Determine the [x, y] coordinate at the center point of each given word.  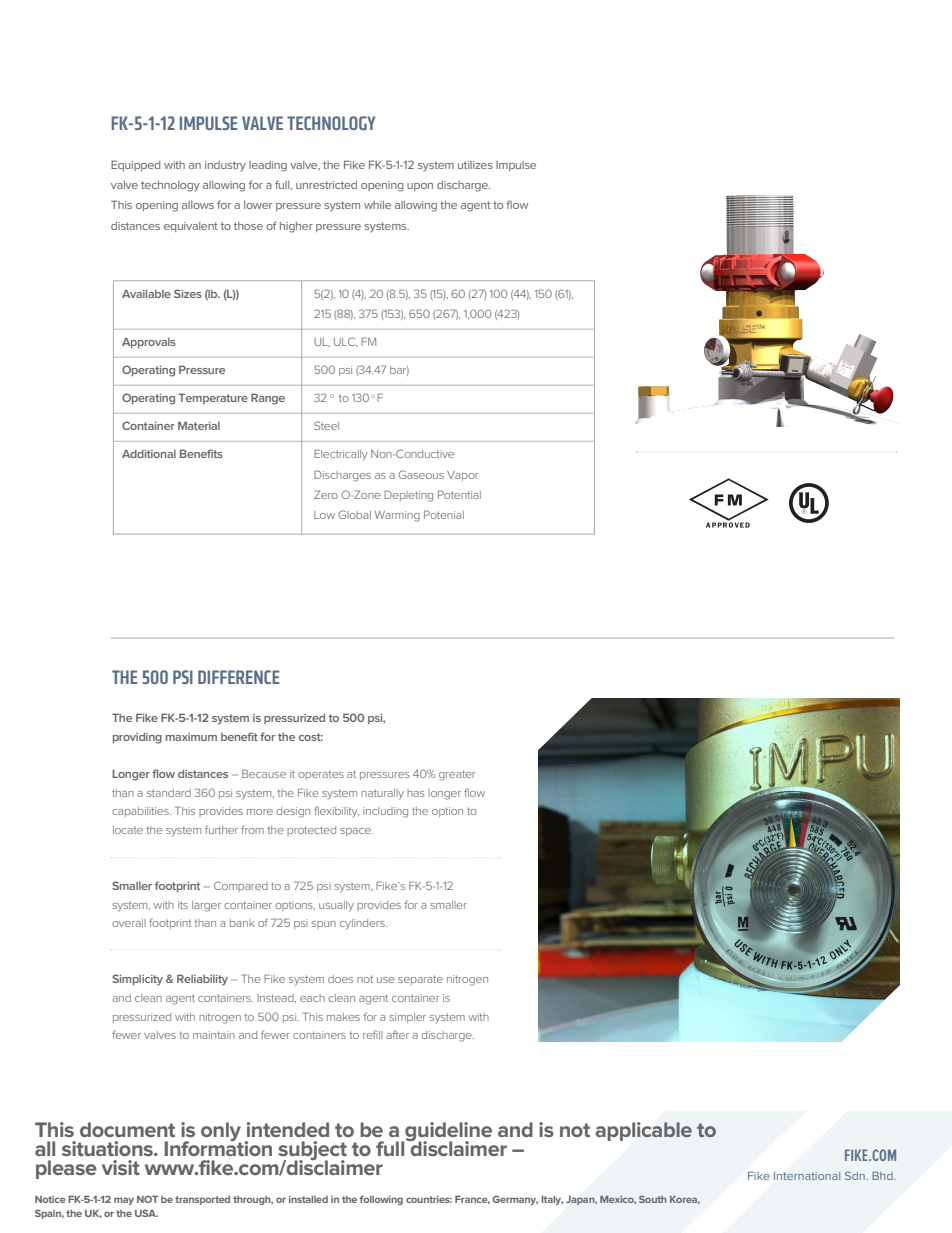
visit [121, 1167]
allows [198, 205]
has [416, 793]
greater [457, 775]
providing [137, 738]
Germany [515, 1200]
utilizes [475, 165]
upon [420, 187]
